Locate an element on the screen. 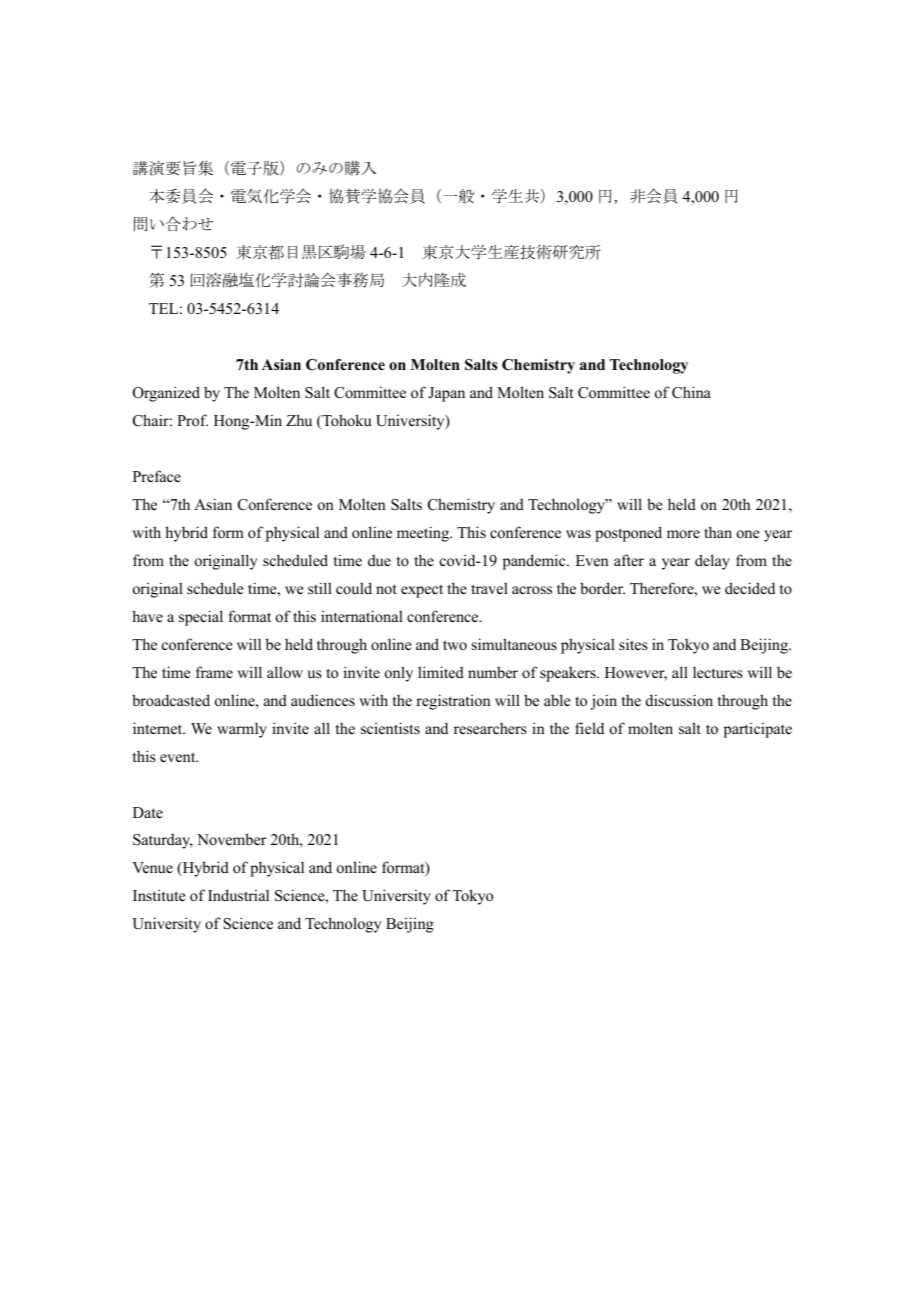 The image size is (924, 1308). November is located at coordinates (232, 839).
